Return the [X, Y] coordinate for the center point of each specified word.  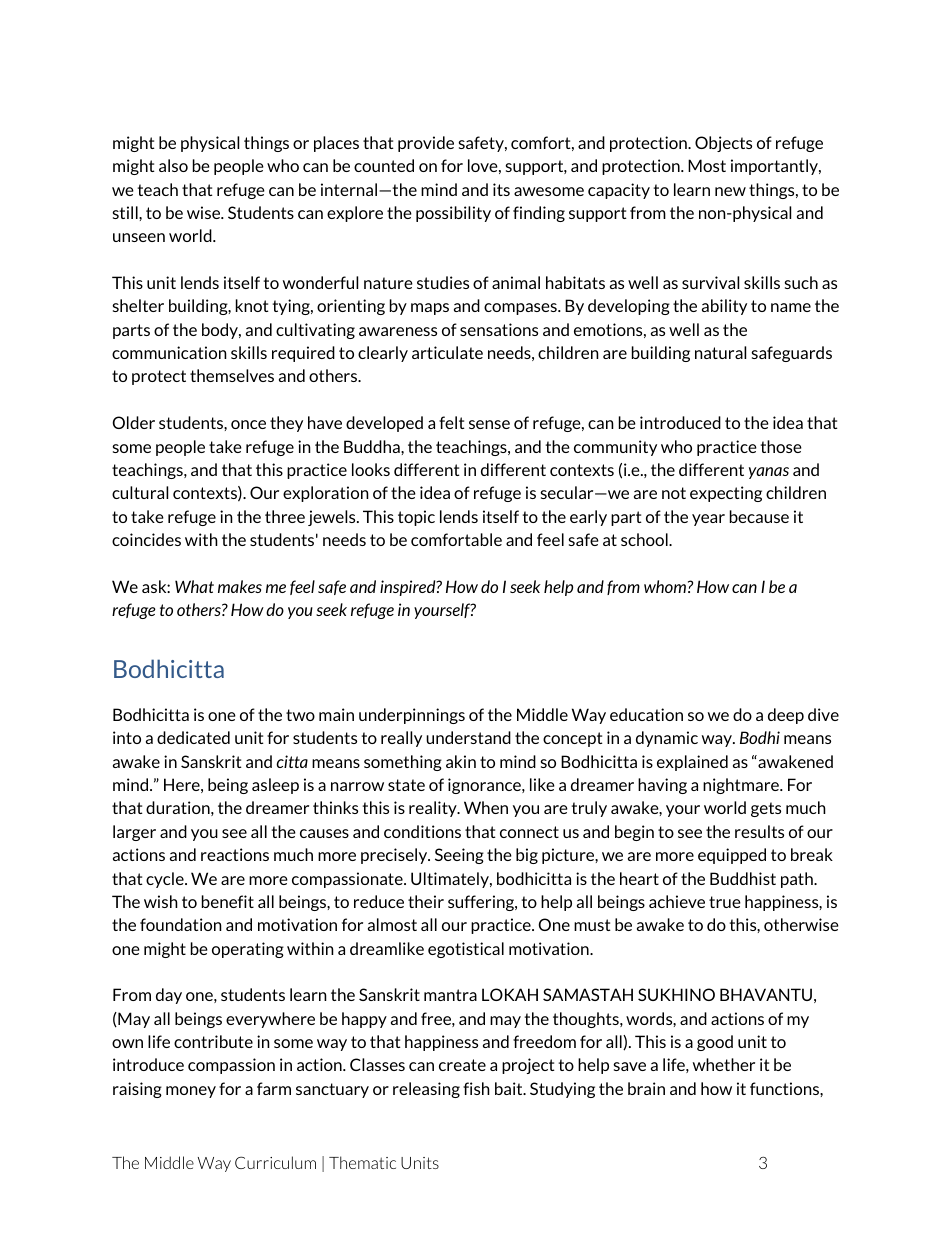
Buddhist [743, 878]
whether [724, 1064]
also [173, 165]
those [781, 446]
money [191, 1092]
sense [489, 424]
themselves [232, 375]
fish [476, 1088]
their [426, 901]
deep [786, 716]
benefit [228, 901]
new [730, 191]
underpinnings [412, 716]
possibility [453, 214]
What [194, 586]
